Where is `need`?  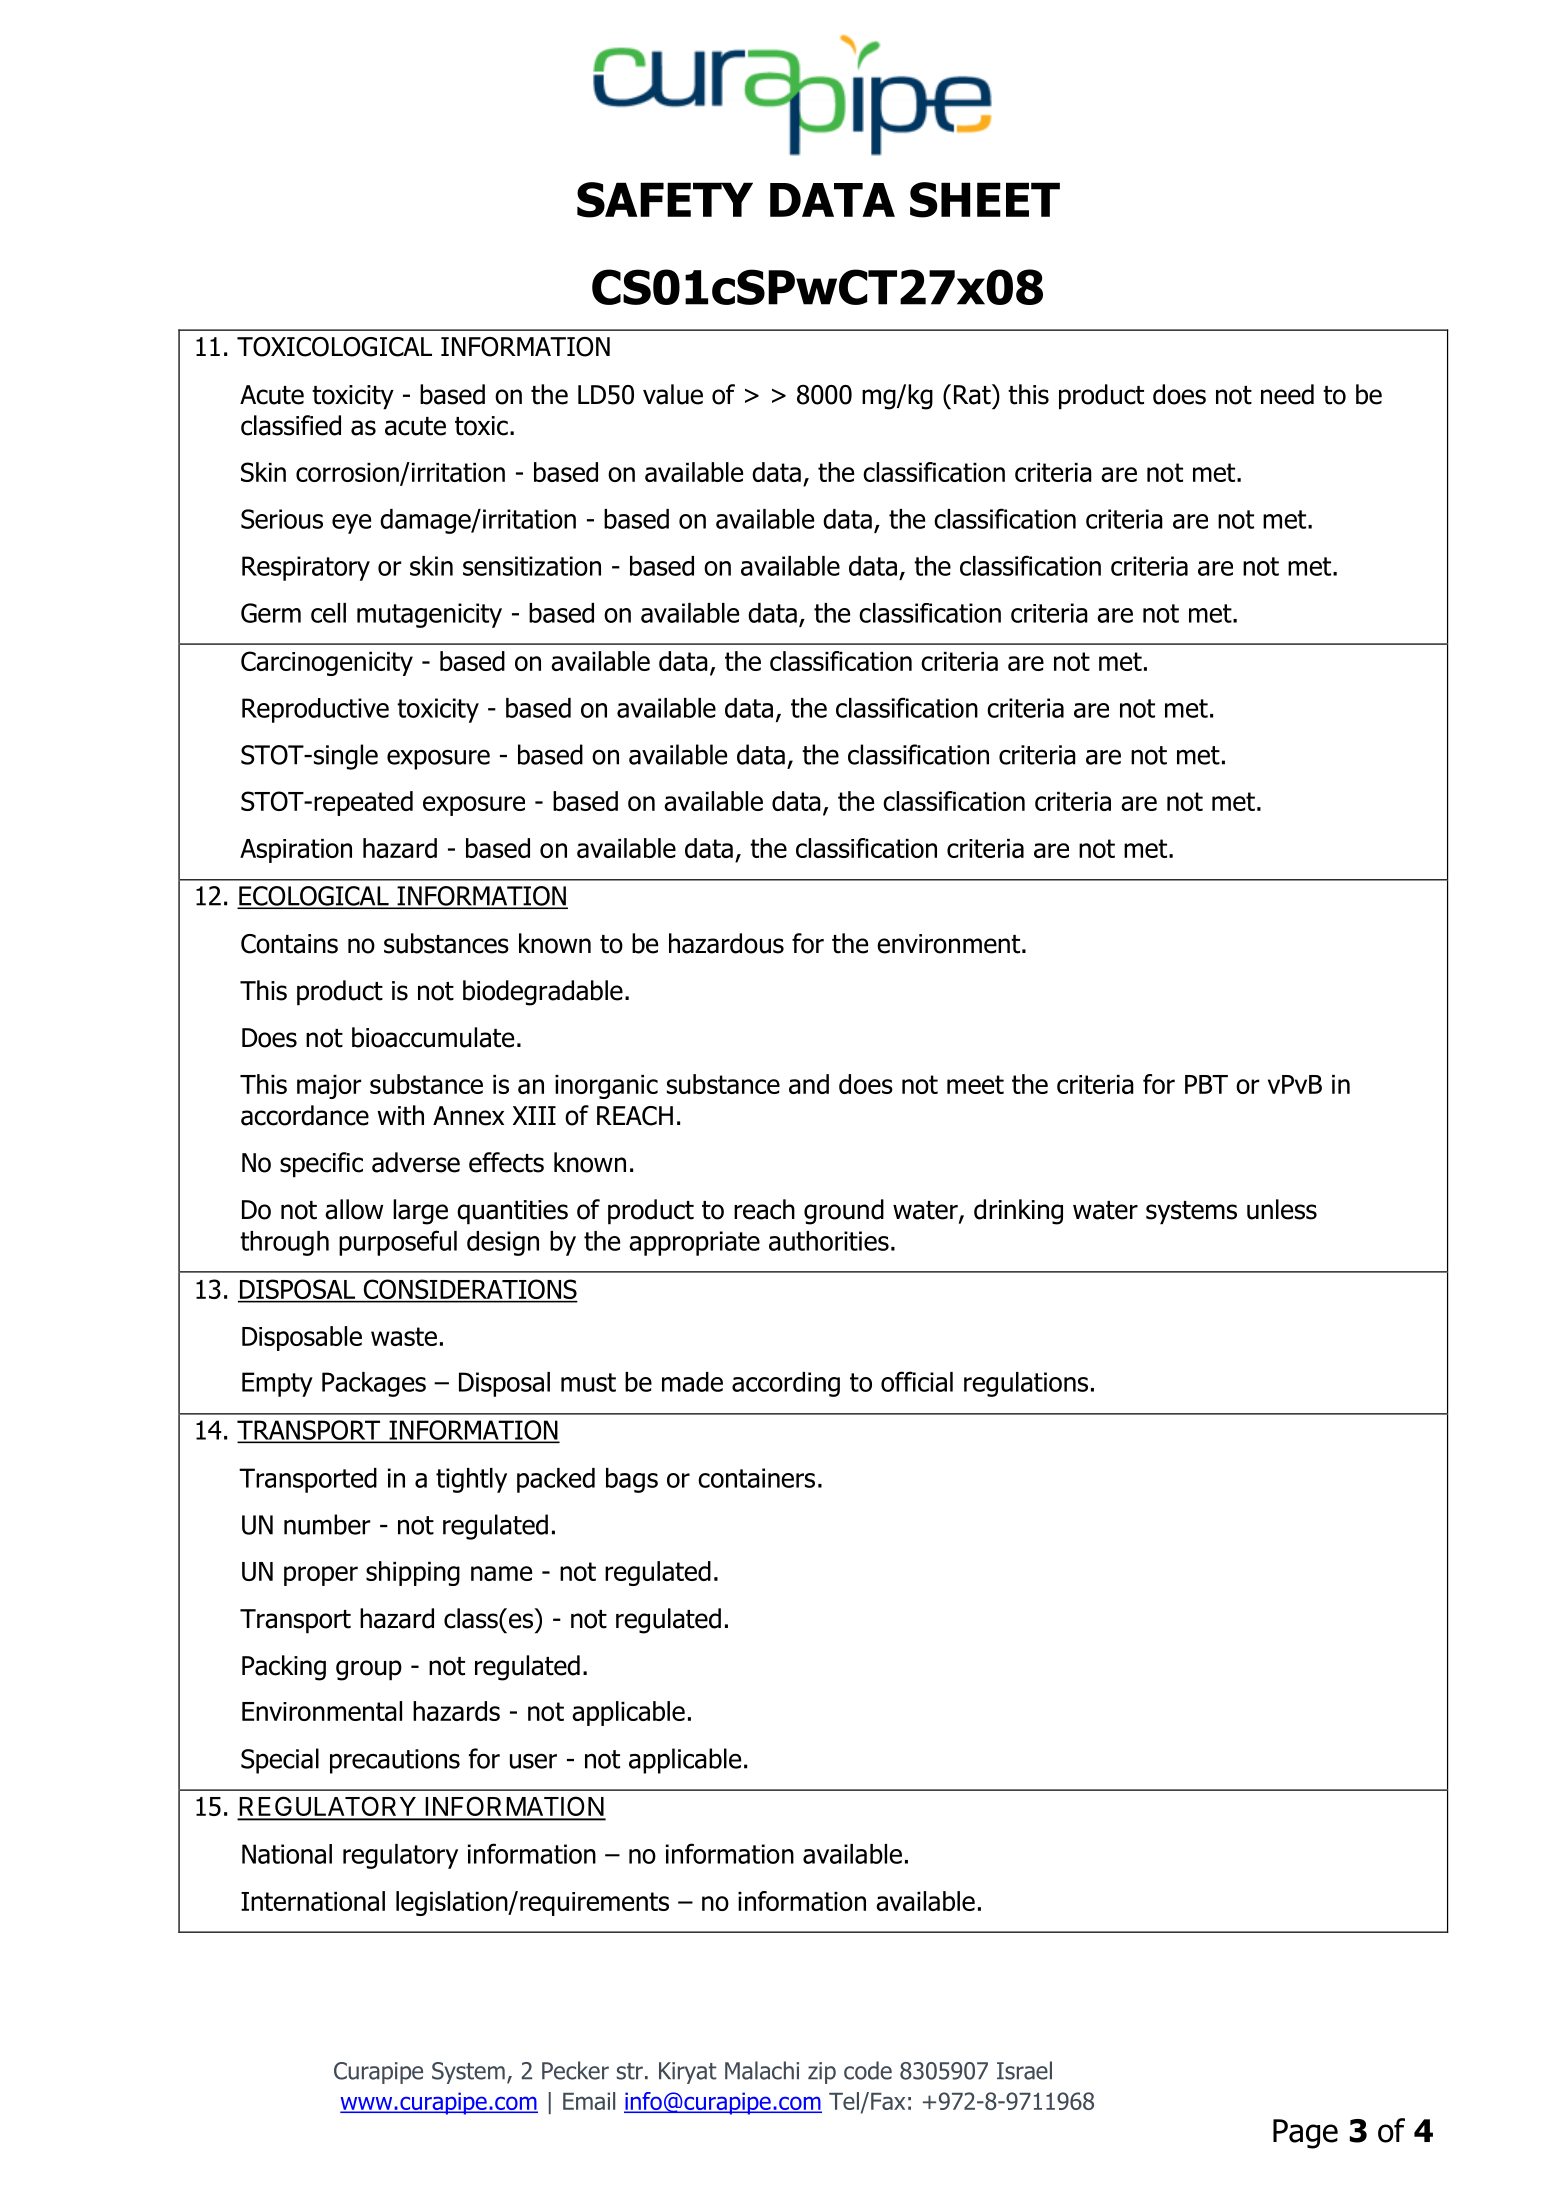
need is located at coordinates (1287, 394).
